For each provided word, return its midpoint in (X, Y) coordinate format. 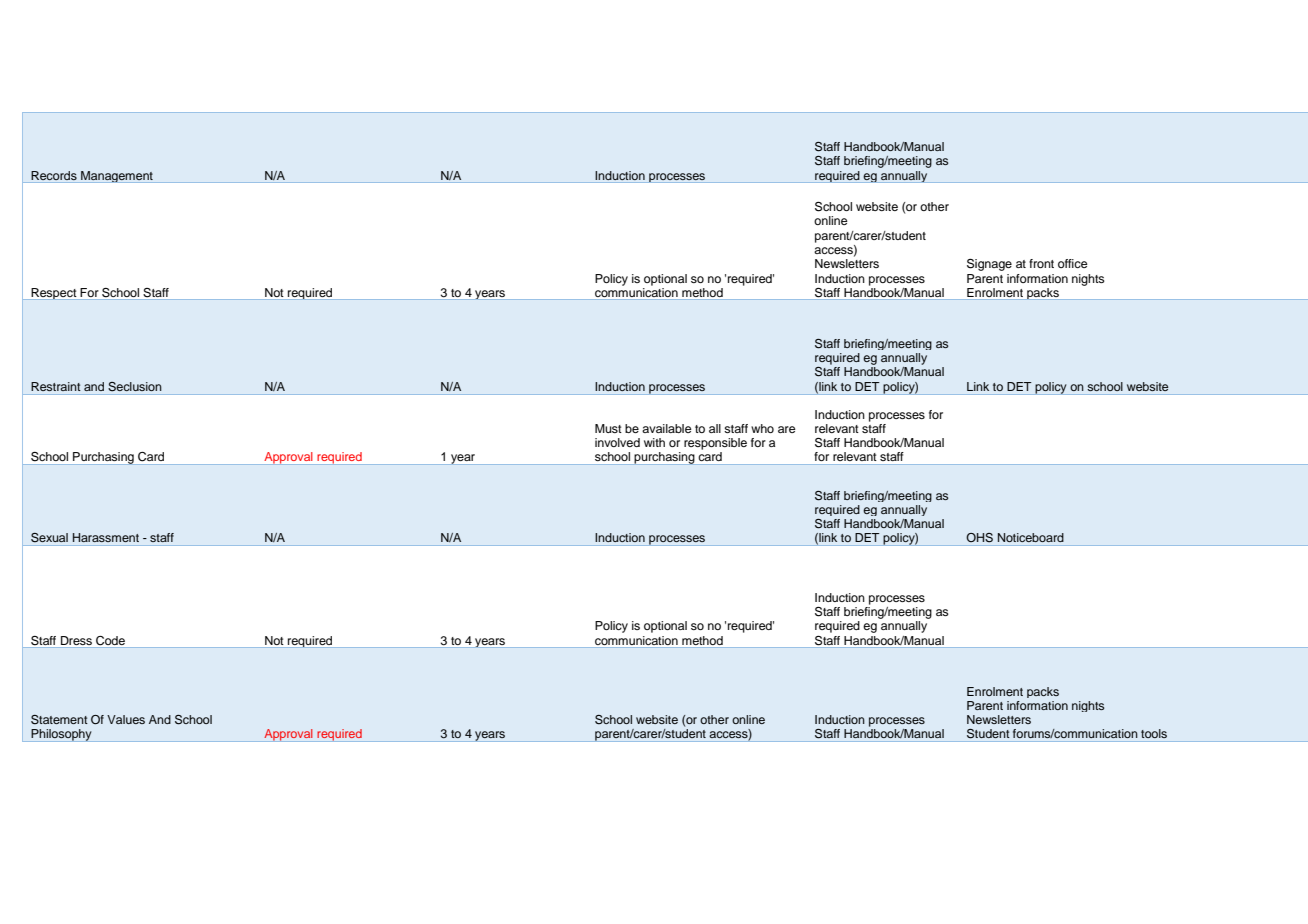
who (762, 428)
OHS (979, 538)
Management (117, 177)
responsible (715, 444)
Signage (989, 265)
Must (608, 428)
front (1041, 263)
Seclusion (135, 387)
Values (126, 719)
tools (1154, 733)
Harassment (106, 537)
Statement (59, 720)
